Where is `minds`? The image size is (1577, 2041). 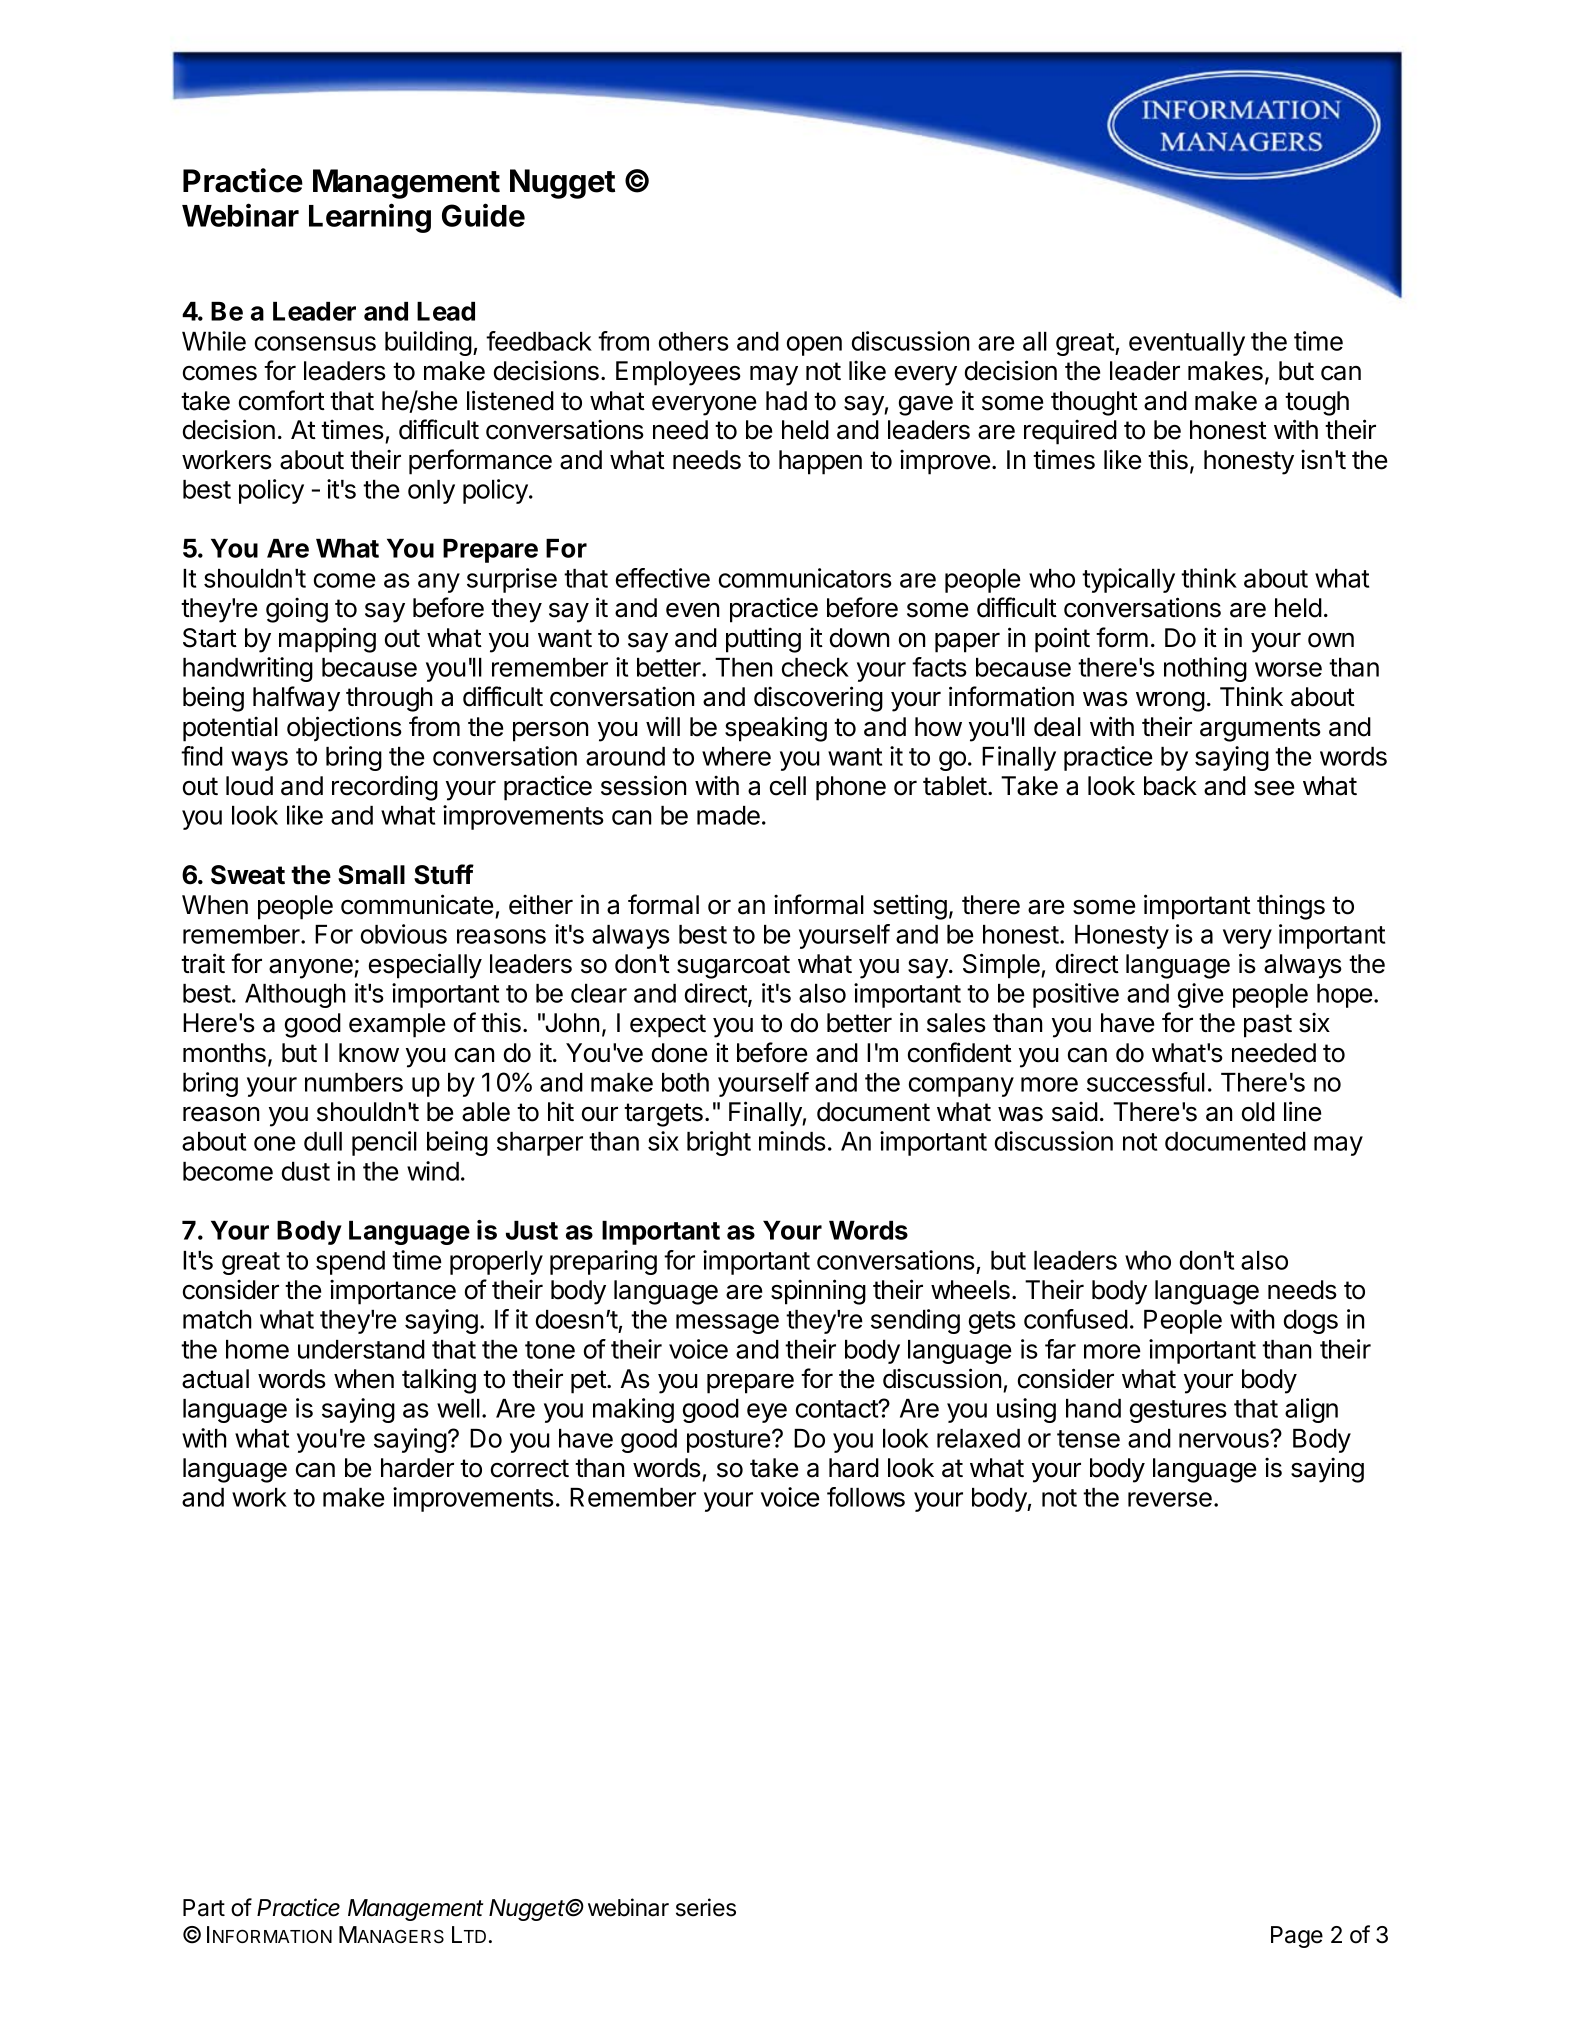 minds is located at coordinates (792, 1141).
